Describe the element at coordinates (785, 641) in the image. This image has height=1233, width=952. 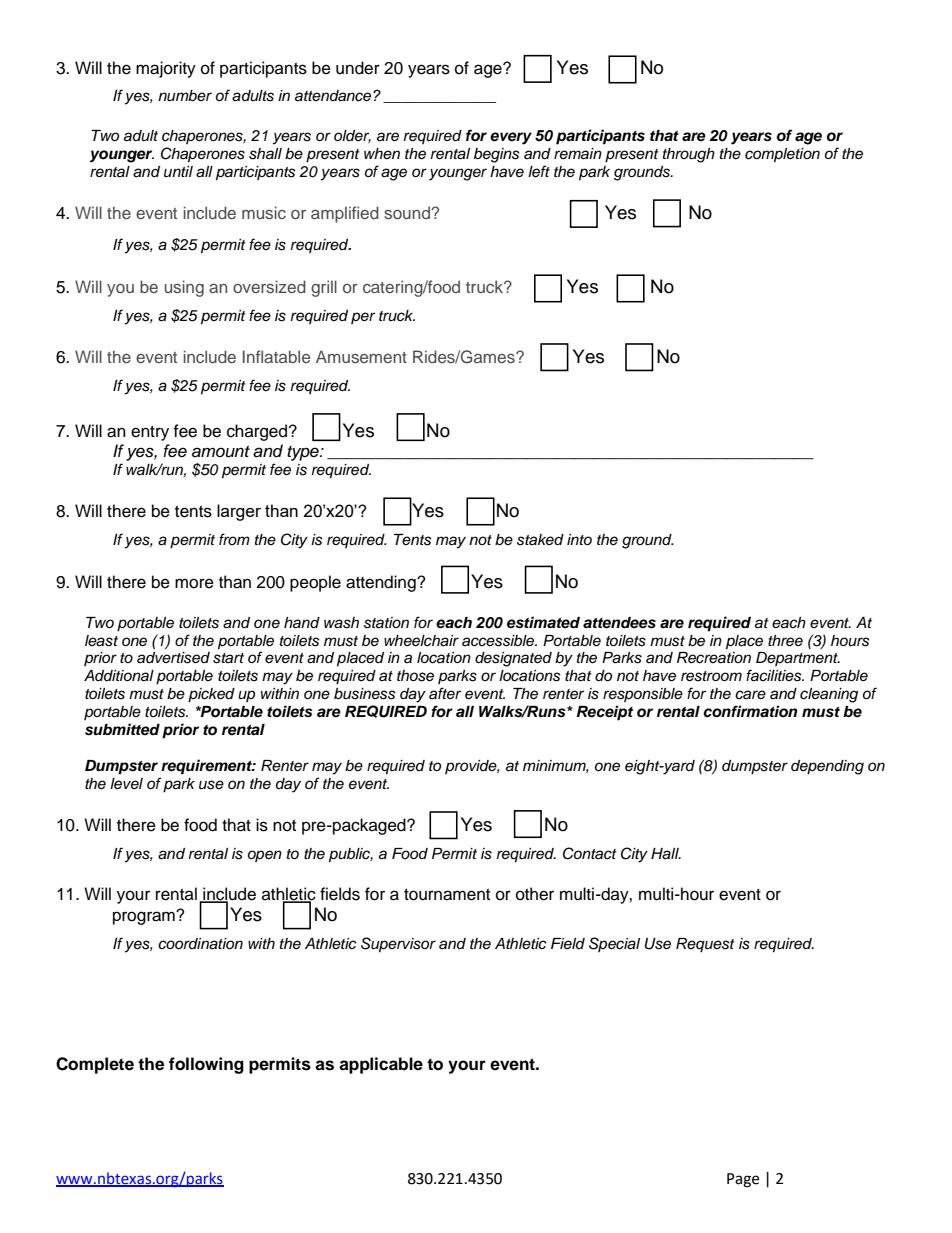
I see `three` at that location.
